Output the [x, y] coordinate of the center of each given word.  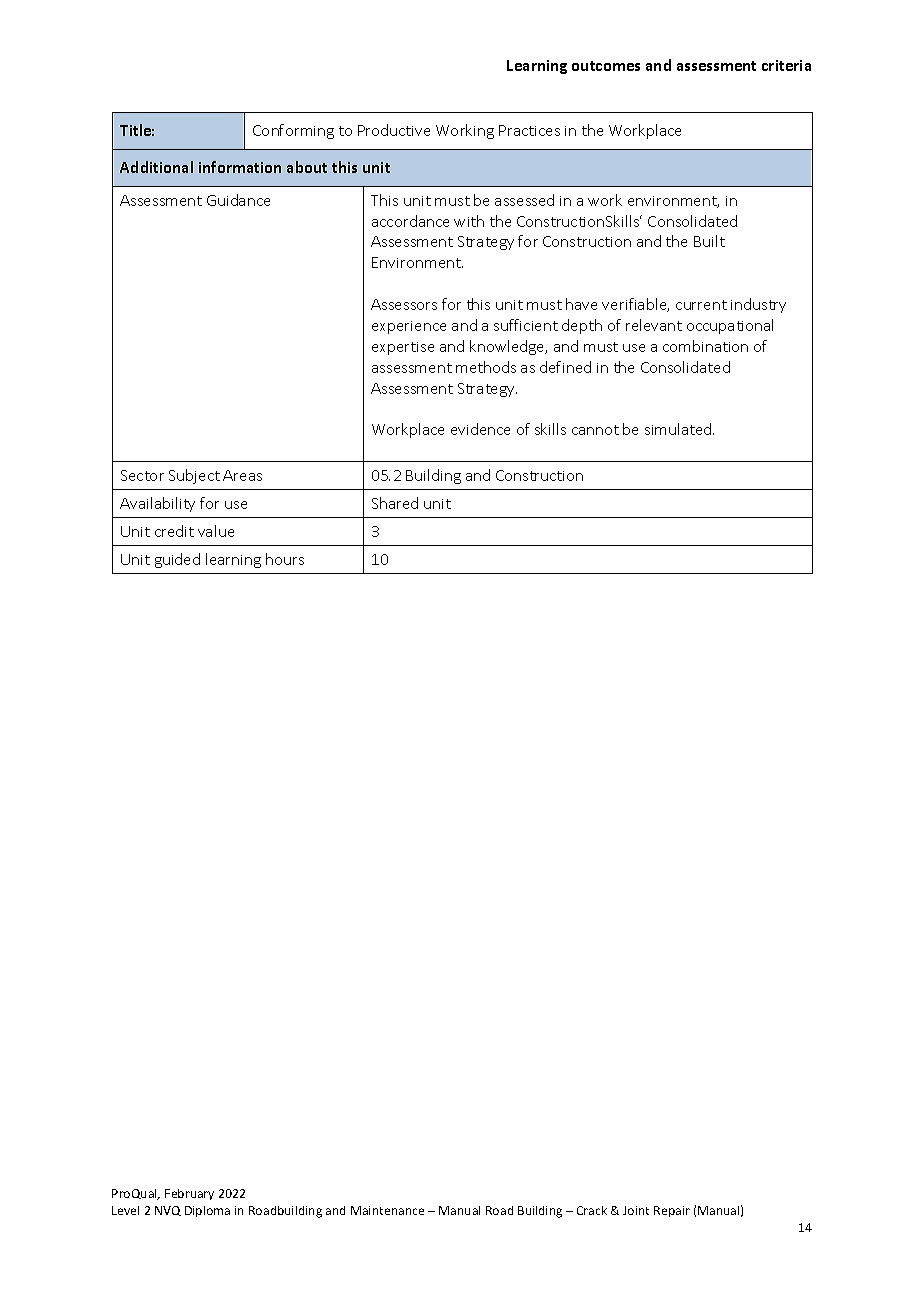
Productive [394, 130]
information [240, 167]
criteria [786, 65]
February [189, 1194]
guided [177, 560]
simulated [679, 429]
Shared [395, 503]
